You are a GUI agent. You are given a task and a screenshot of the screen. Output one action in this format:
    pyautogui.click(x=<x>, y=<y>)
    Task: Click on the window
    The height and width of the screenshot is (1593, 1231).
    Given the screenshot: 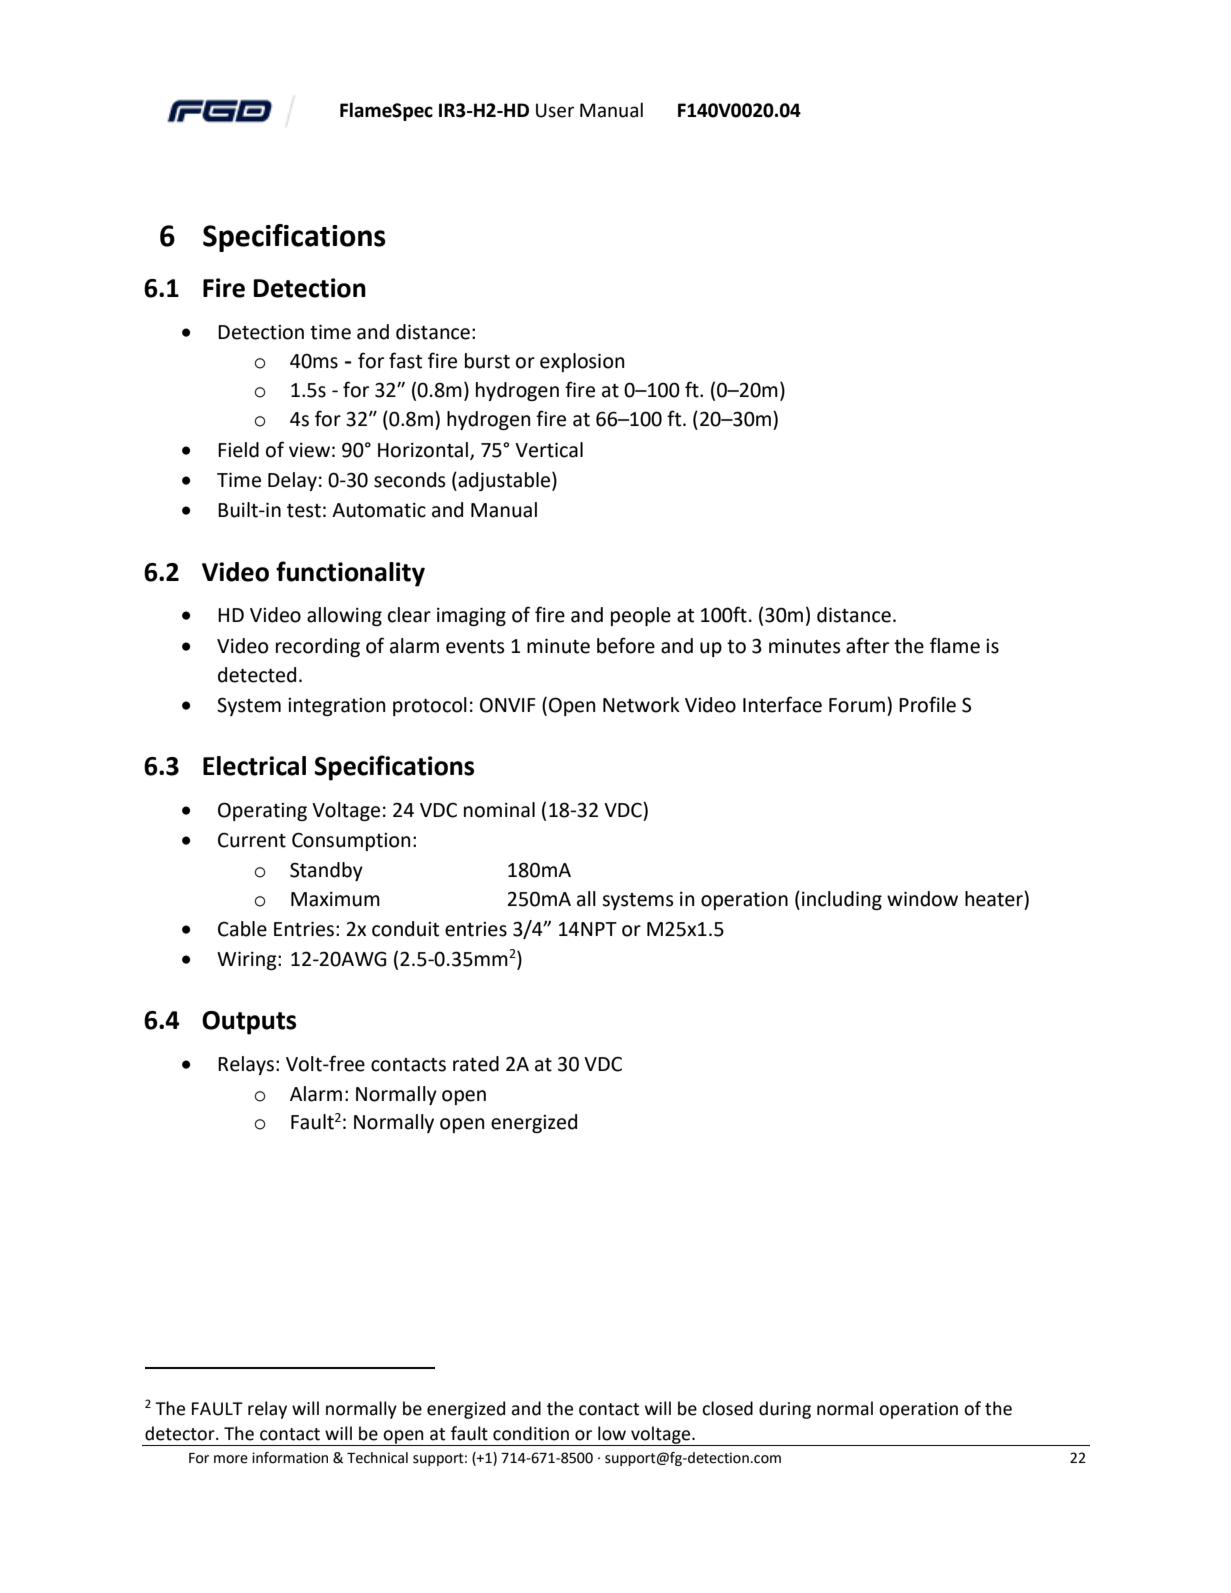 What is the action you would take?
    pyautogui.click(x=922, y=899)
